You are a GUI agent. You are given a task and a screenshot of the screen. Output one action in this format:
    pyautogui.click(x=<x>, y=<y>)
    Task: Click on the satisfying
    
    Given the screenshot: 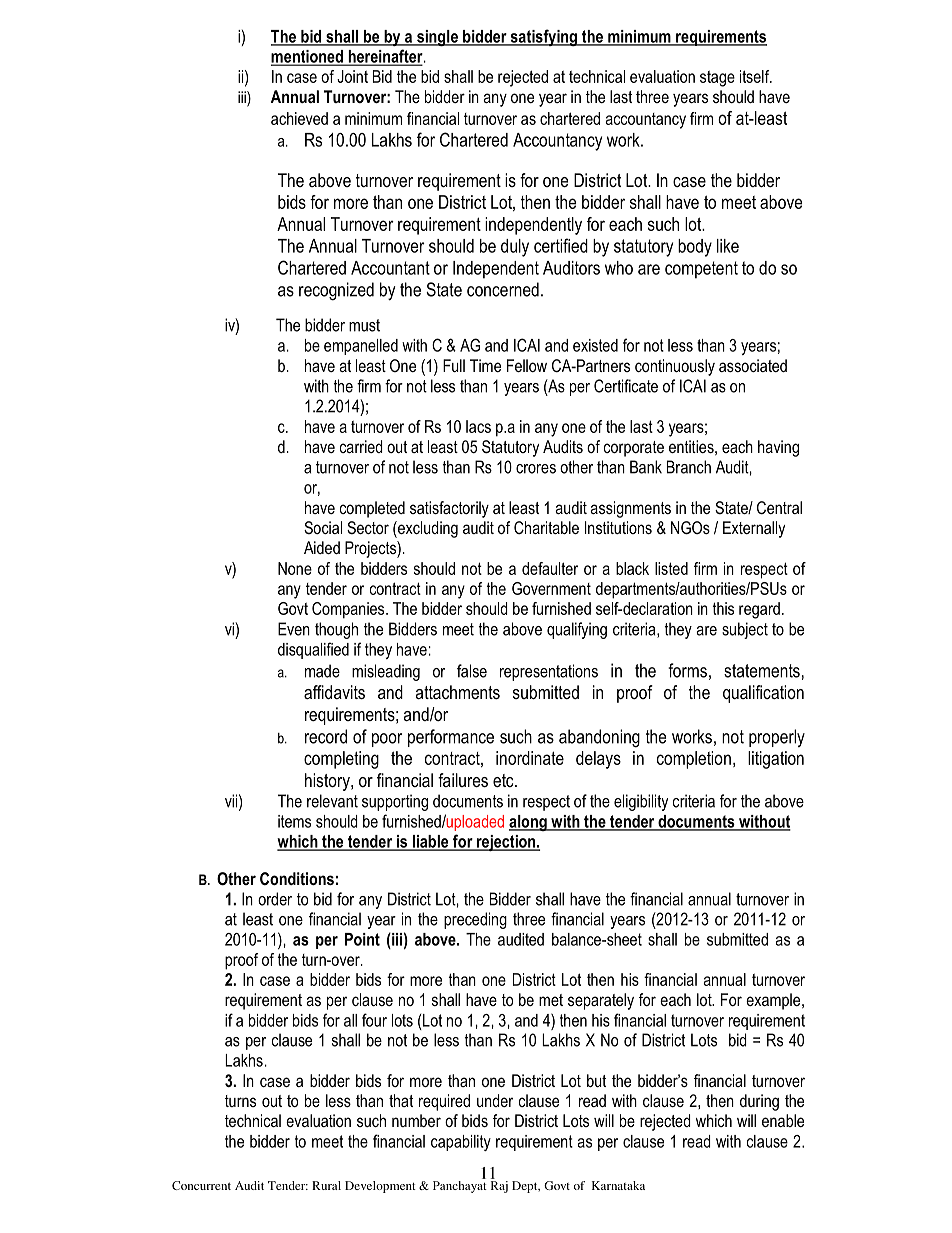 What is the action you would take?
    pyautogui.click(x=543, y=37)
